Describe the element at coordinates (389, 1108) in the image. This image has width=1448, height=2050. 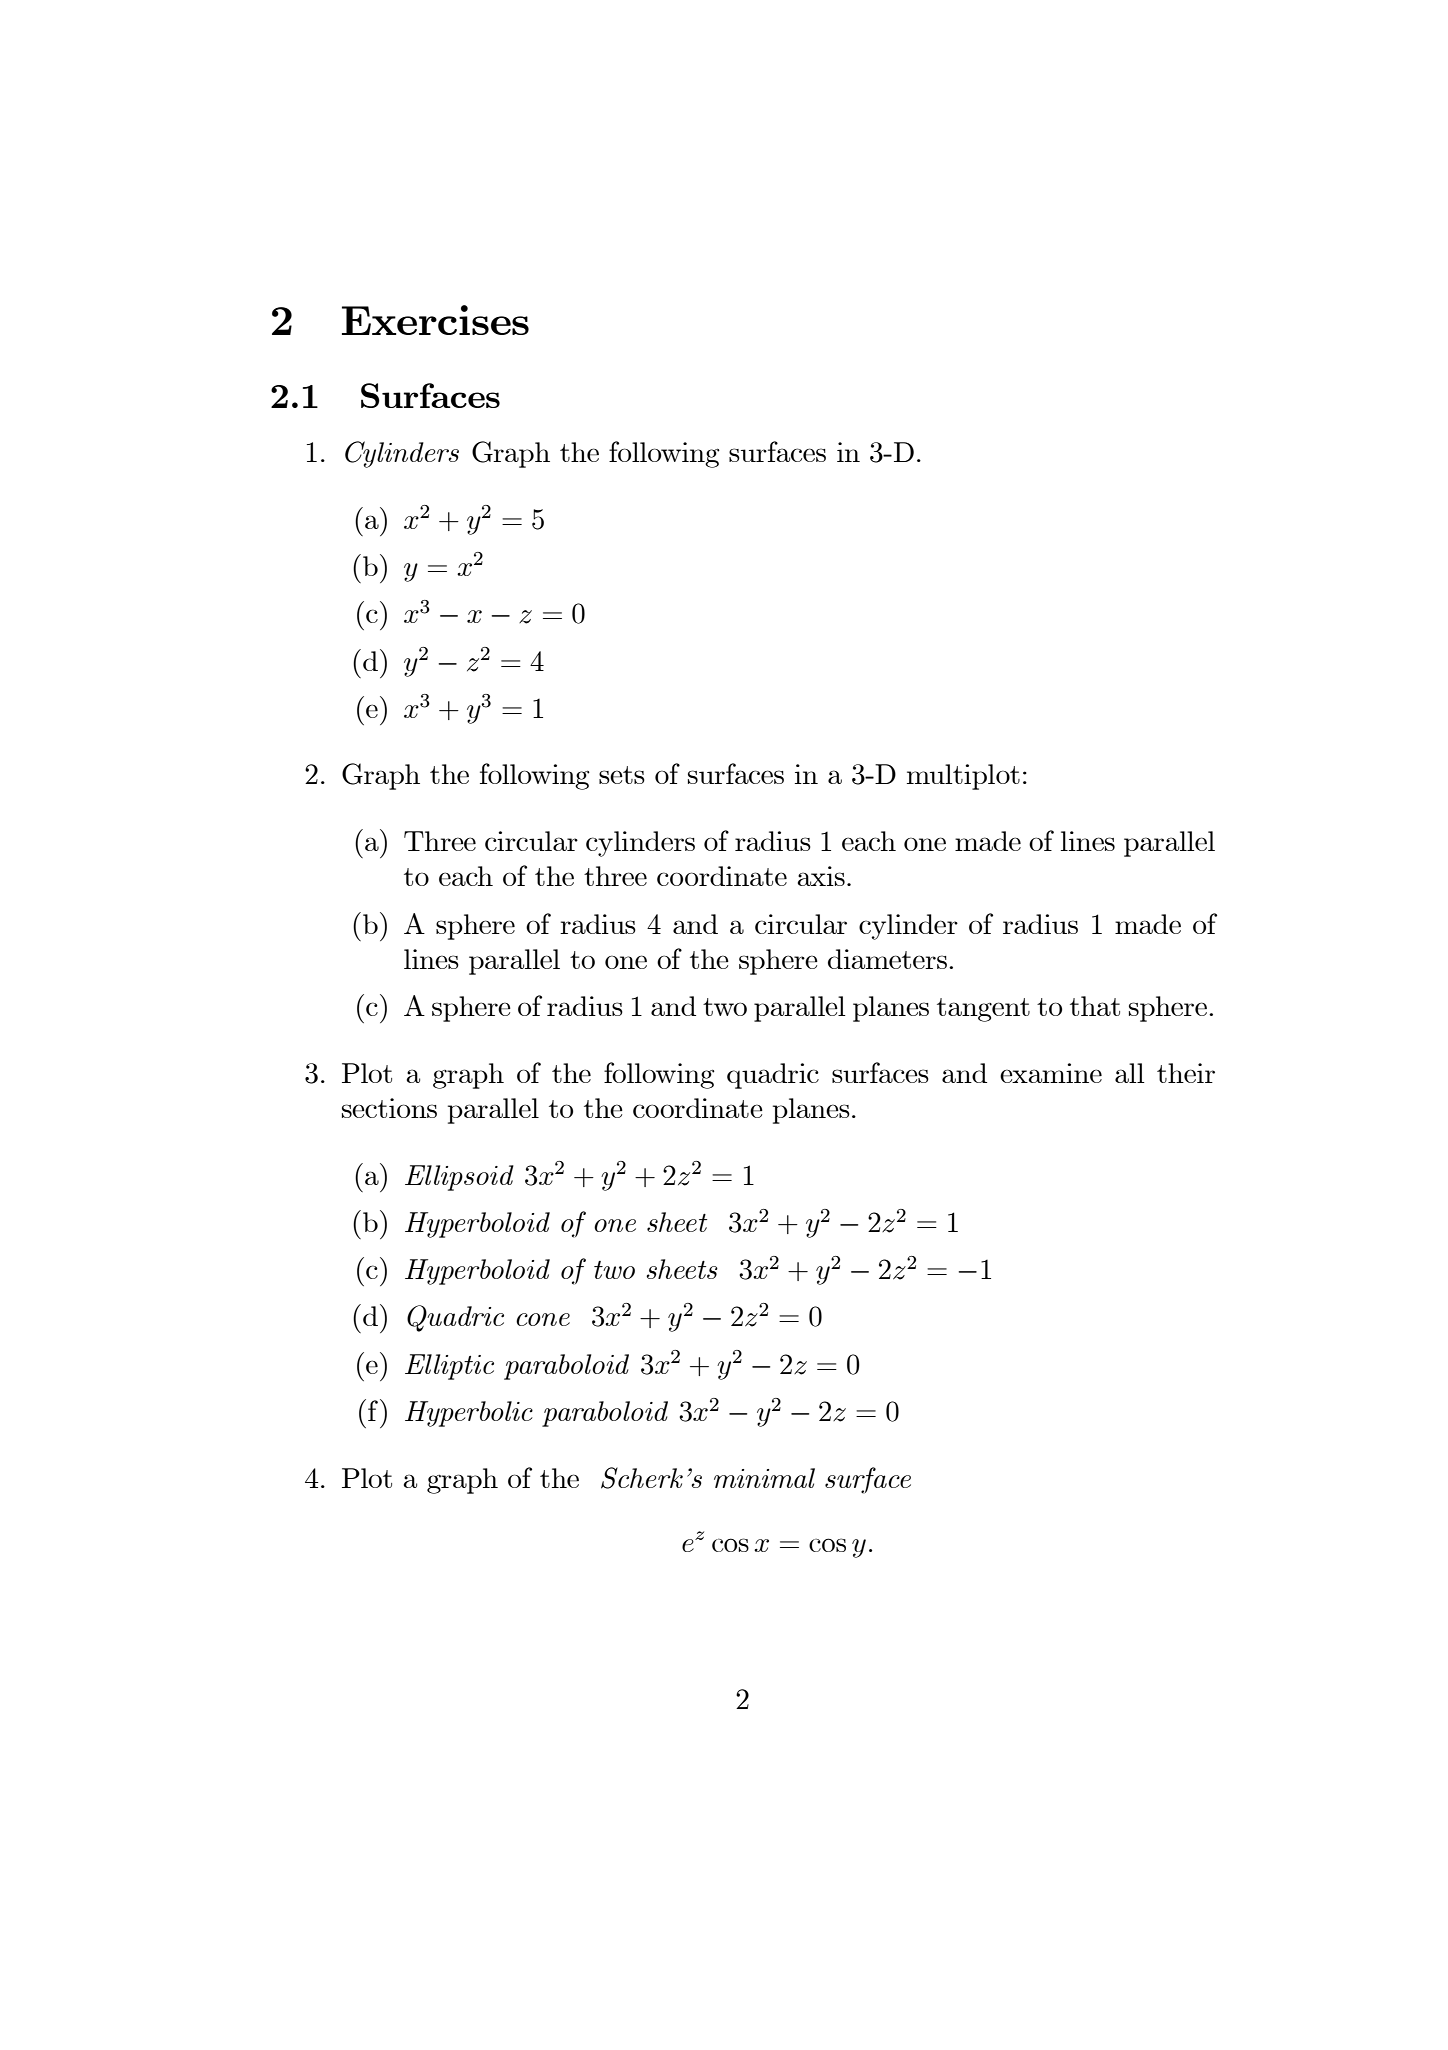
I see `sections` at that location.
